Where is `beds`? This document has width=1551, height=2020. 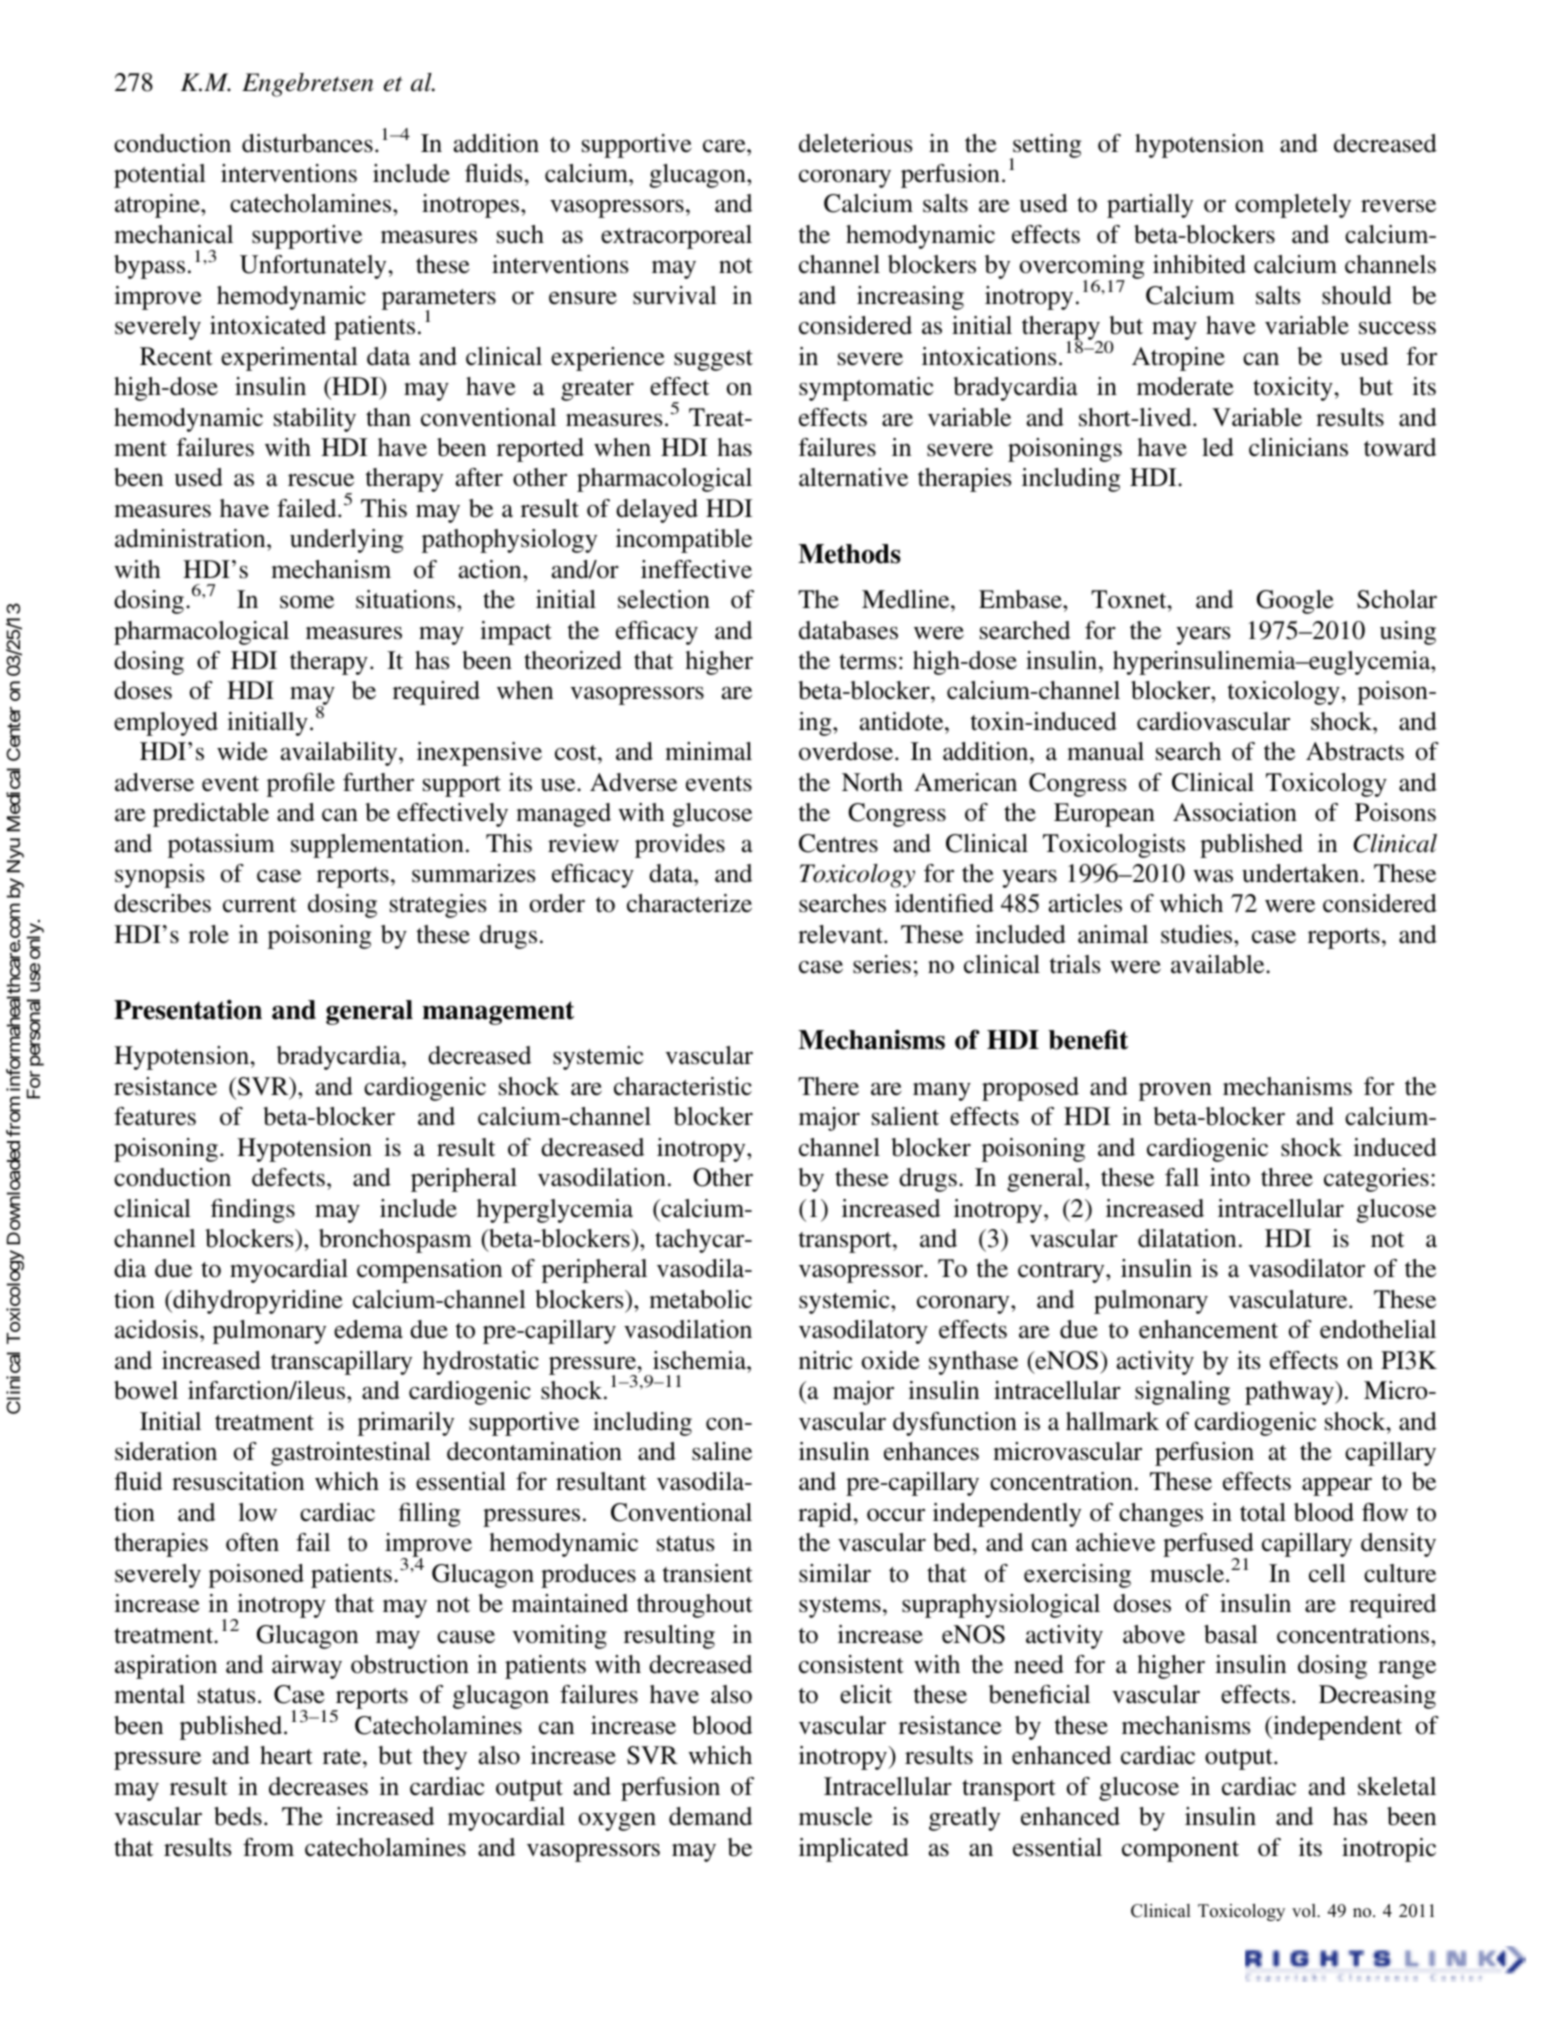 beds is located at coordinates (238, 1816).
